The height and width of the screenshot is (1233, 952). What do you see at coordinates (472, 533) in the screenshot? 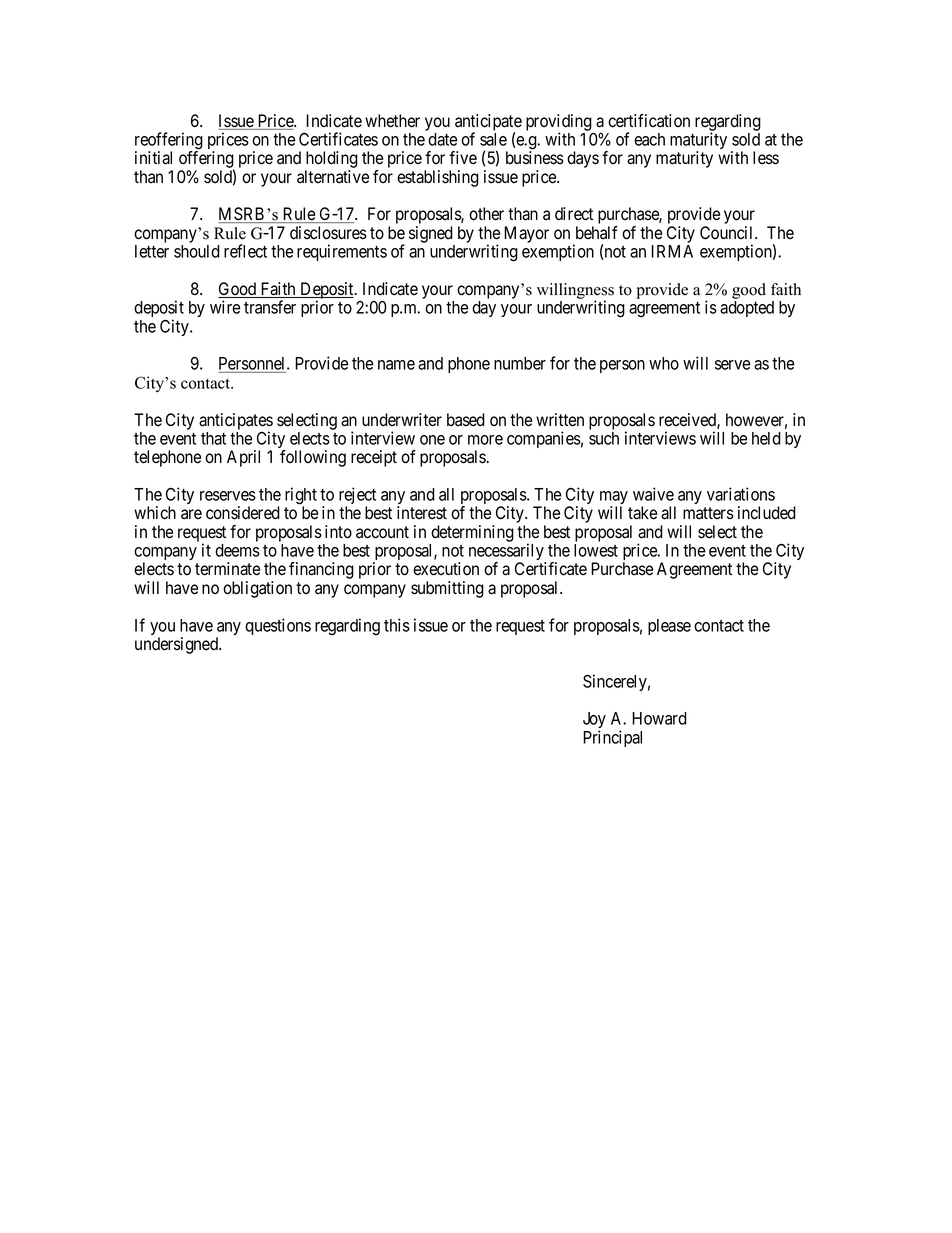
I see `determining` at bounding box center [472, 533].
